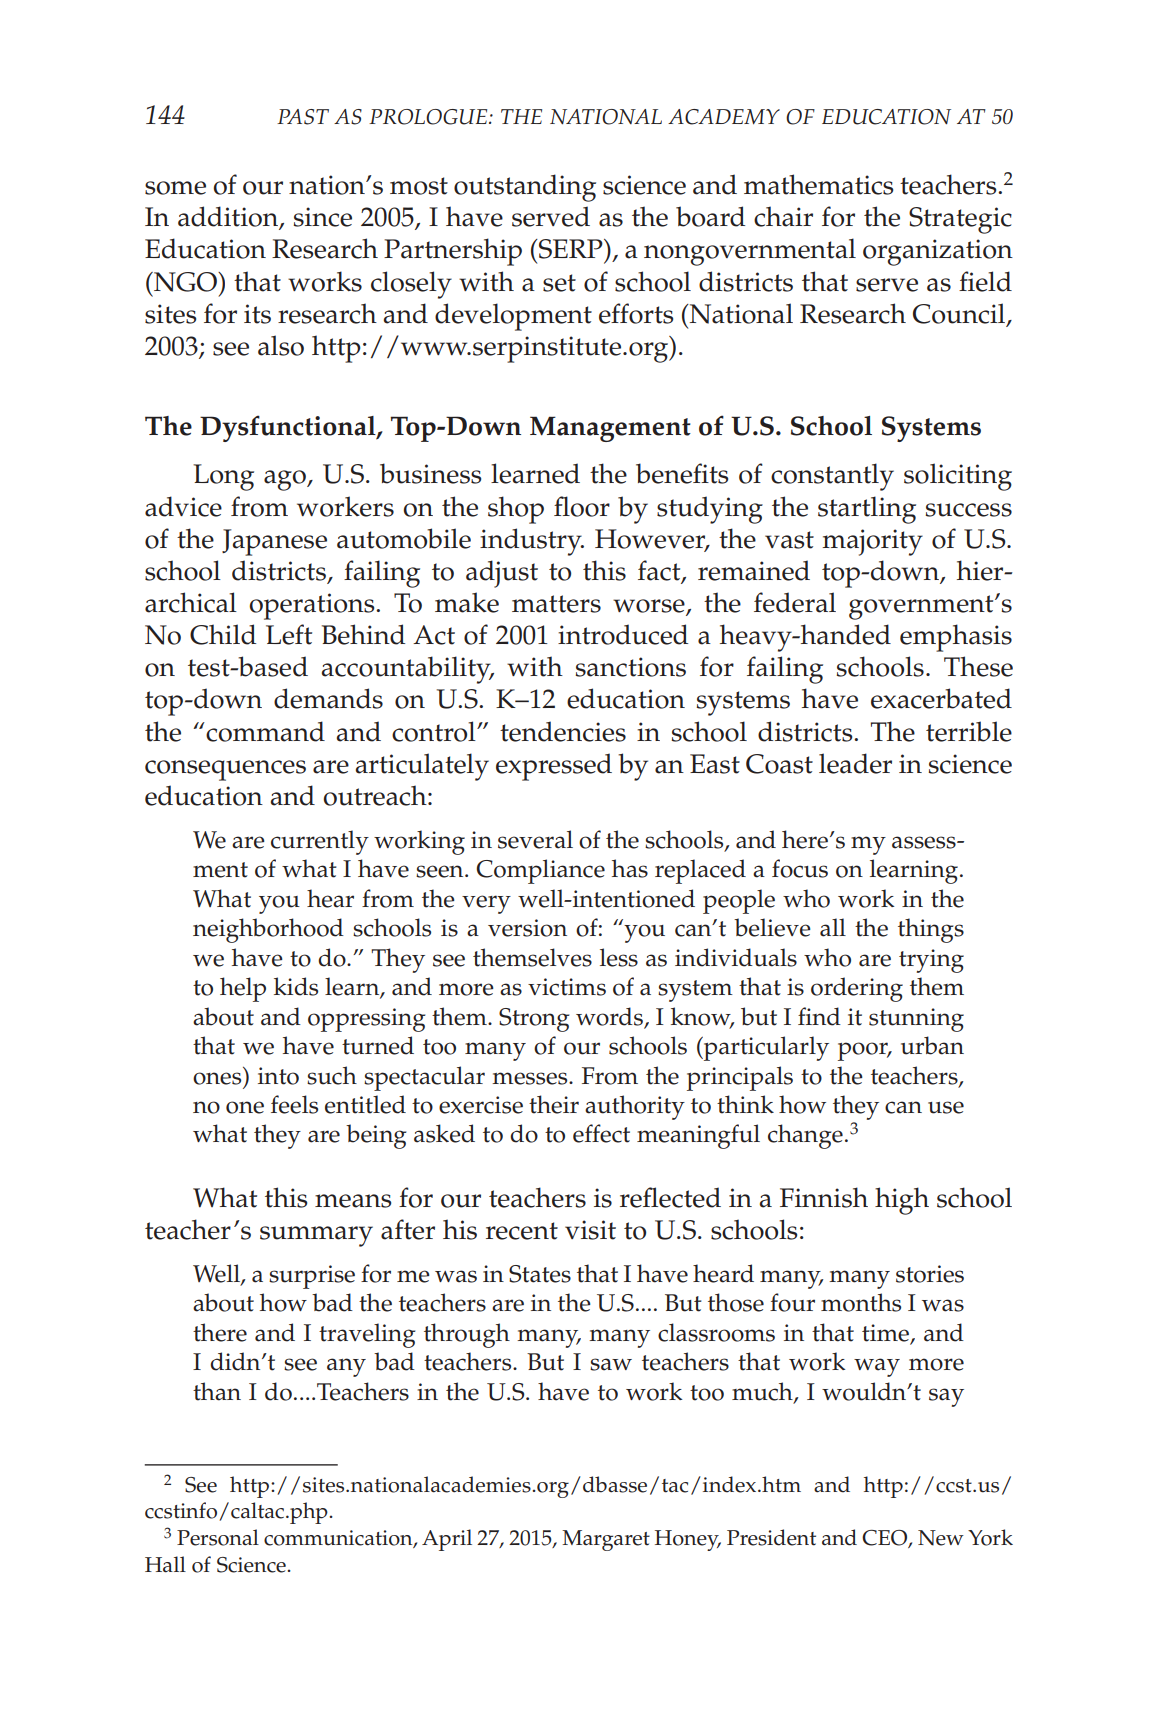 Image resolution: width=1158 pixels, height=1736 pixels. I want to click on emphasis, so click(956, 638).
